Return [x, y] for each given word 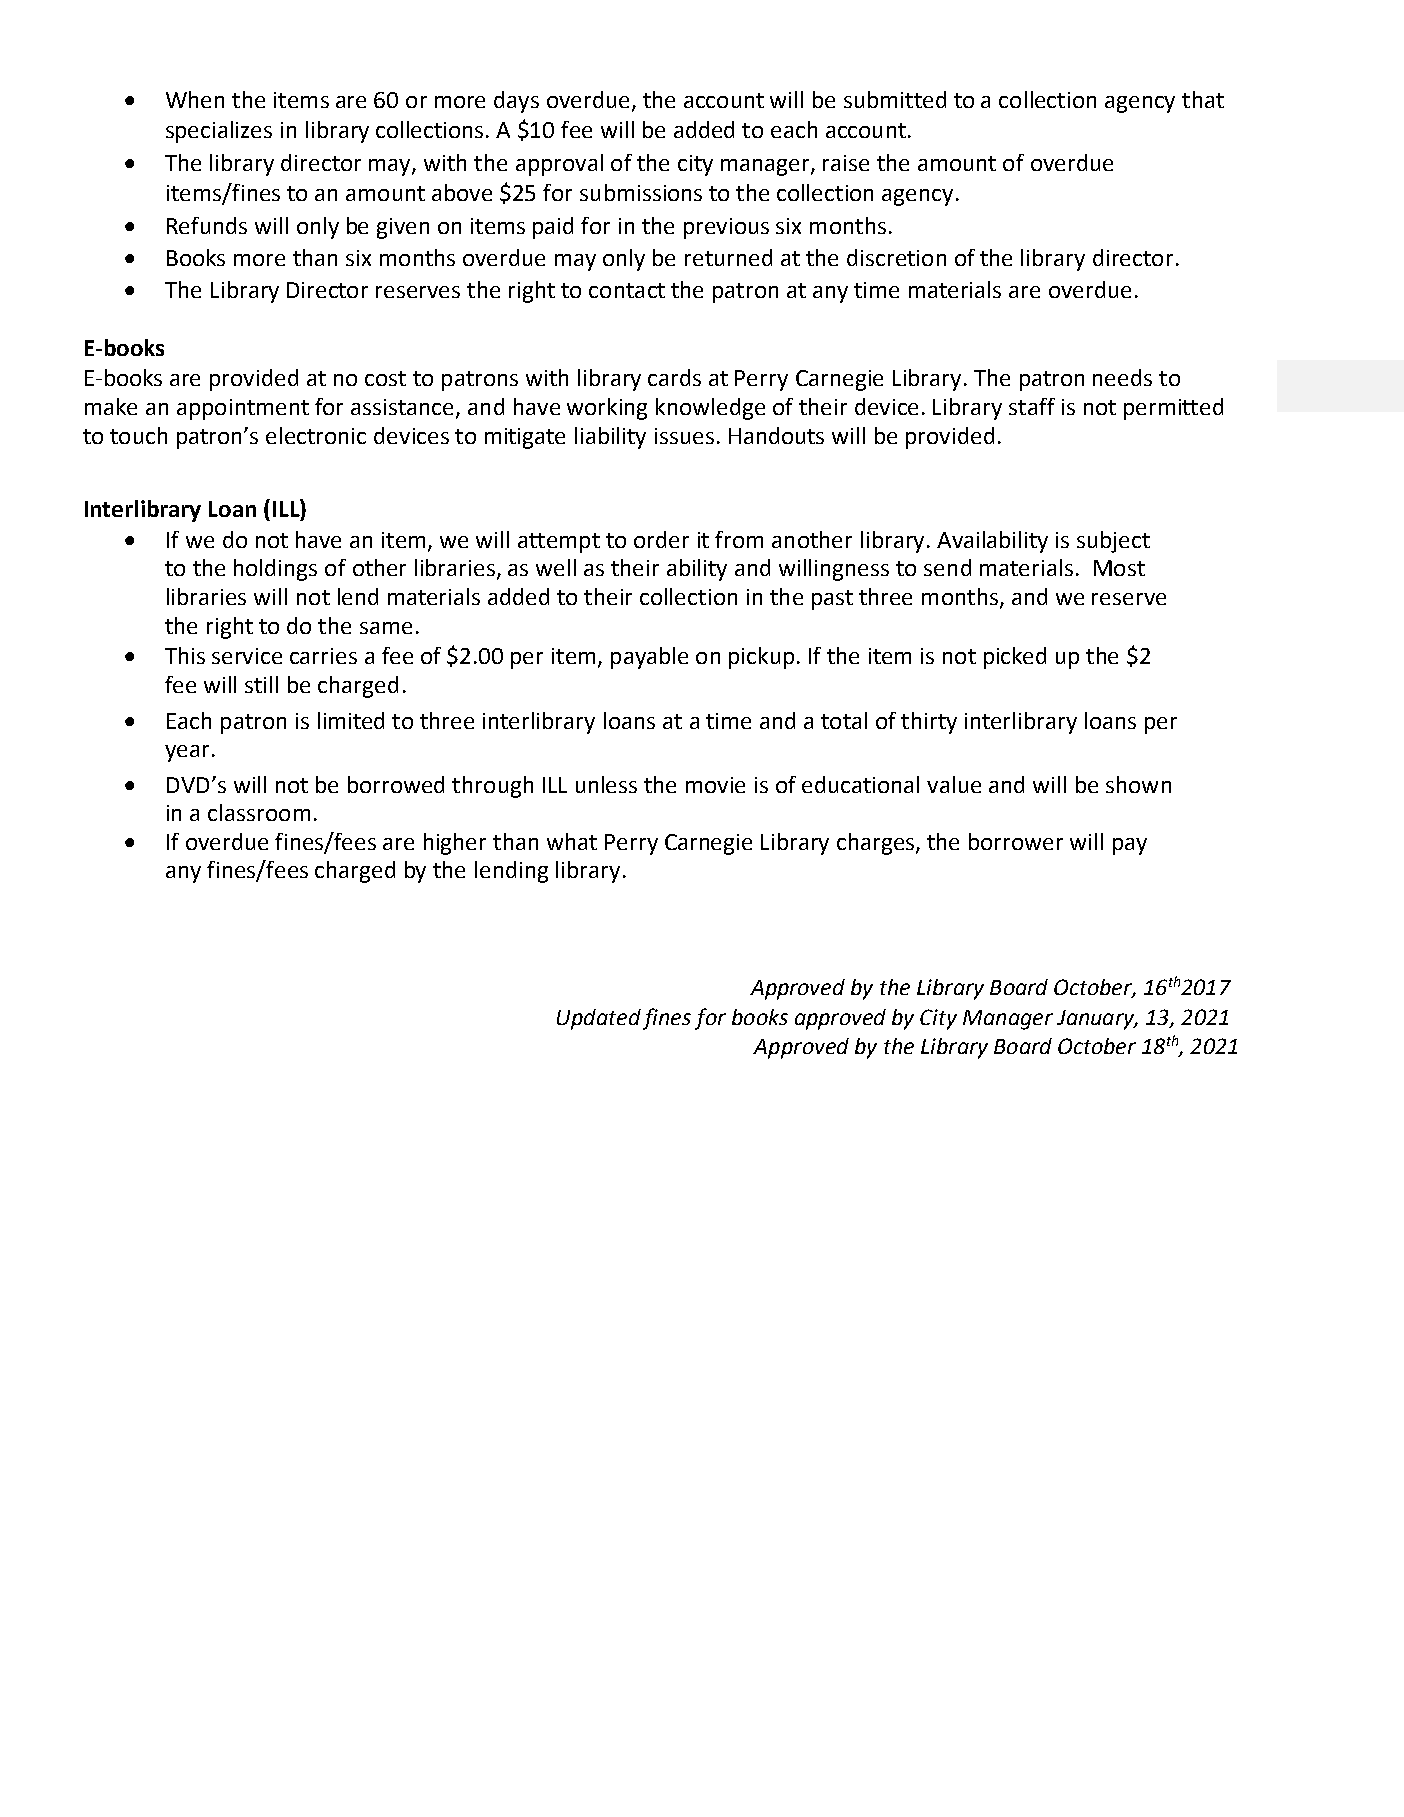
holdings [275, 570]
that [1203, 99]
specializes [219, 132]
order [661, 539]
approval [559, 165]
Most [1119, 568]
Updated [599, 1019]
